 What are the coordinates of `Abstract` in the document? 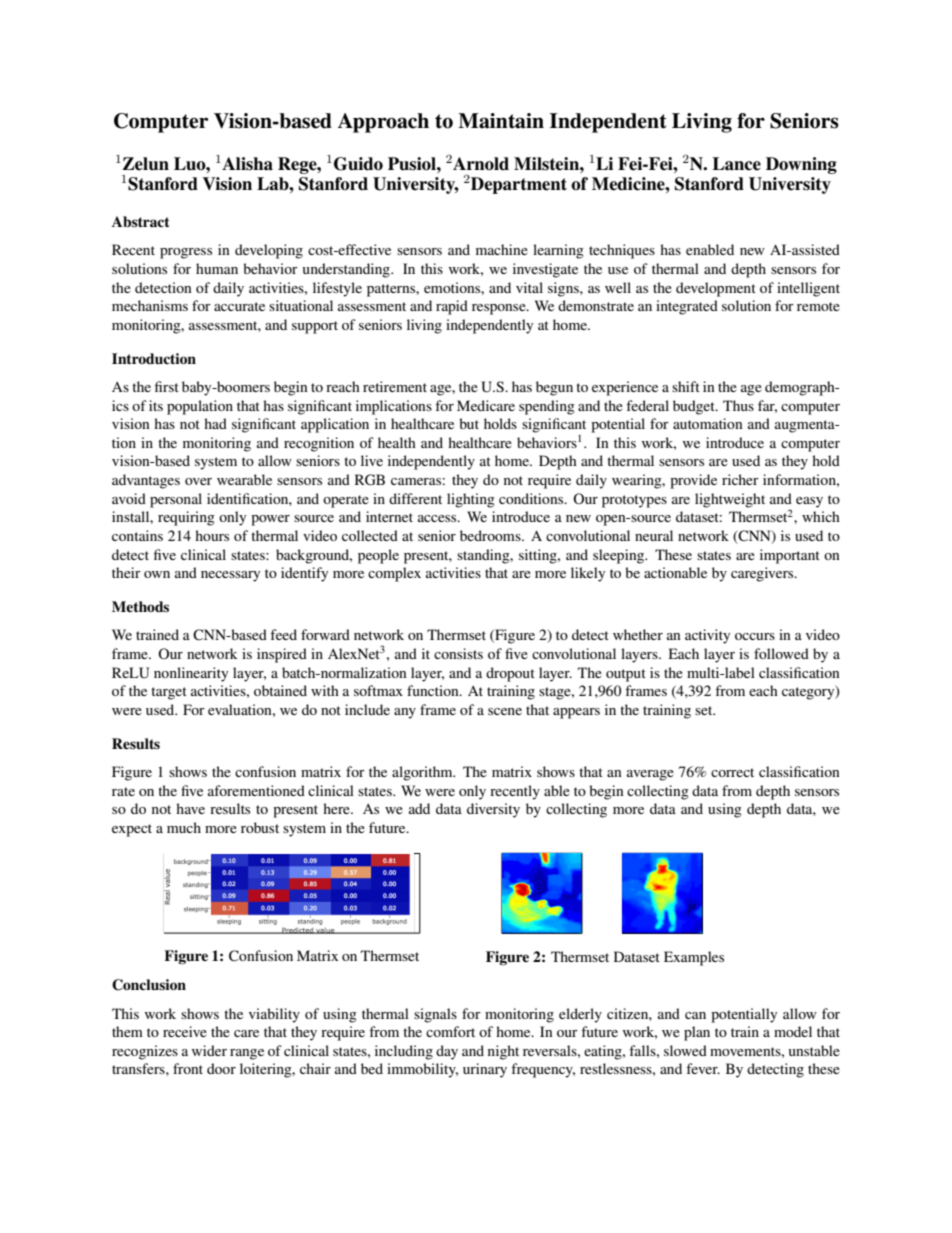 It's located at (141, 221).
